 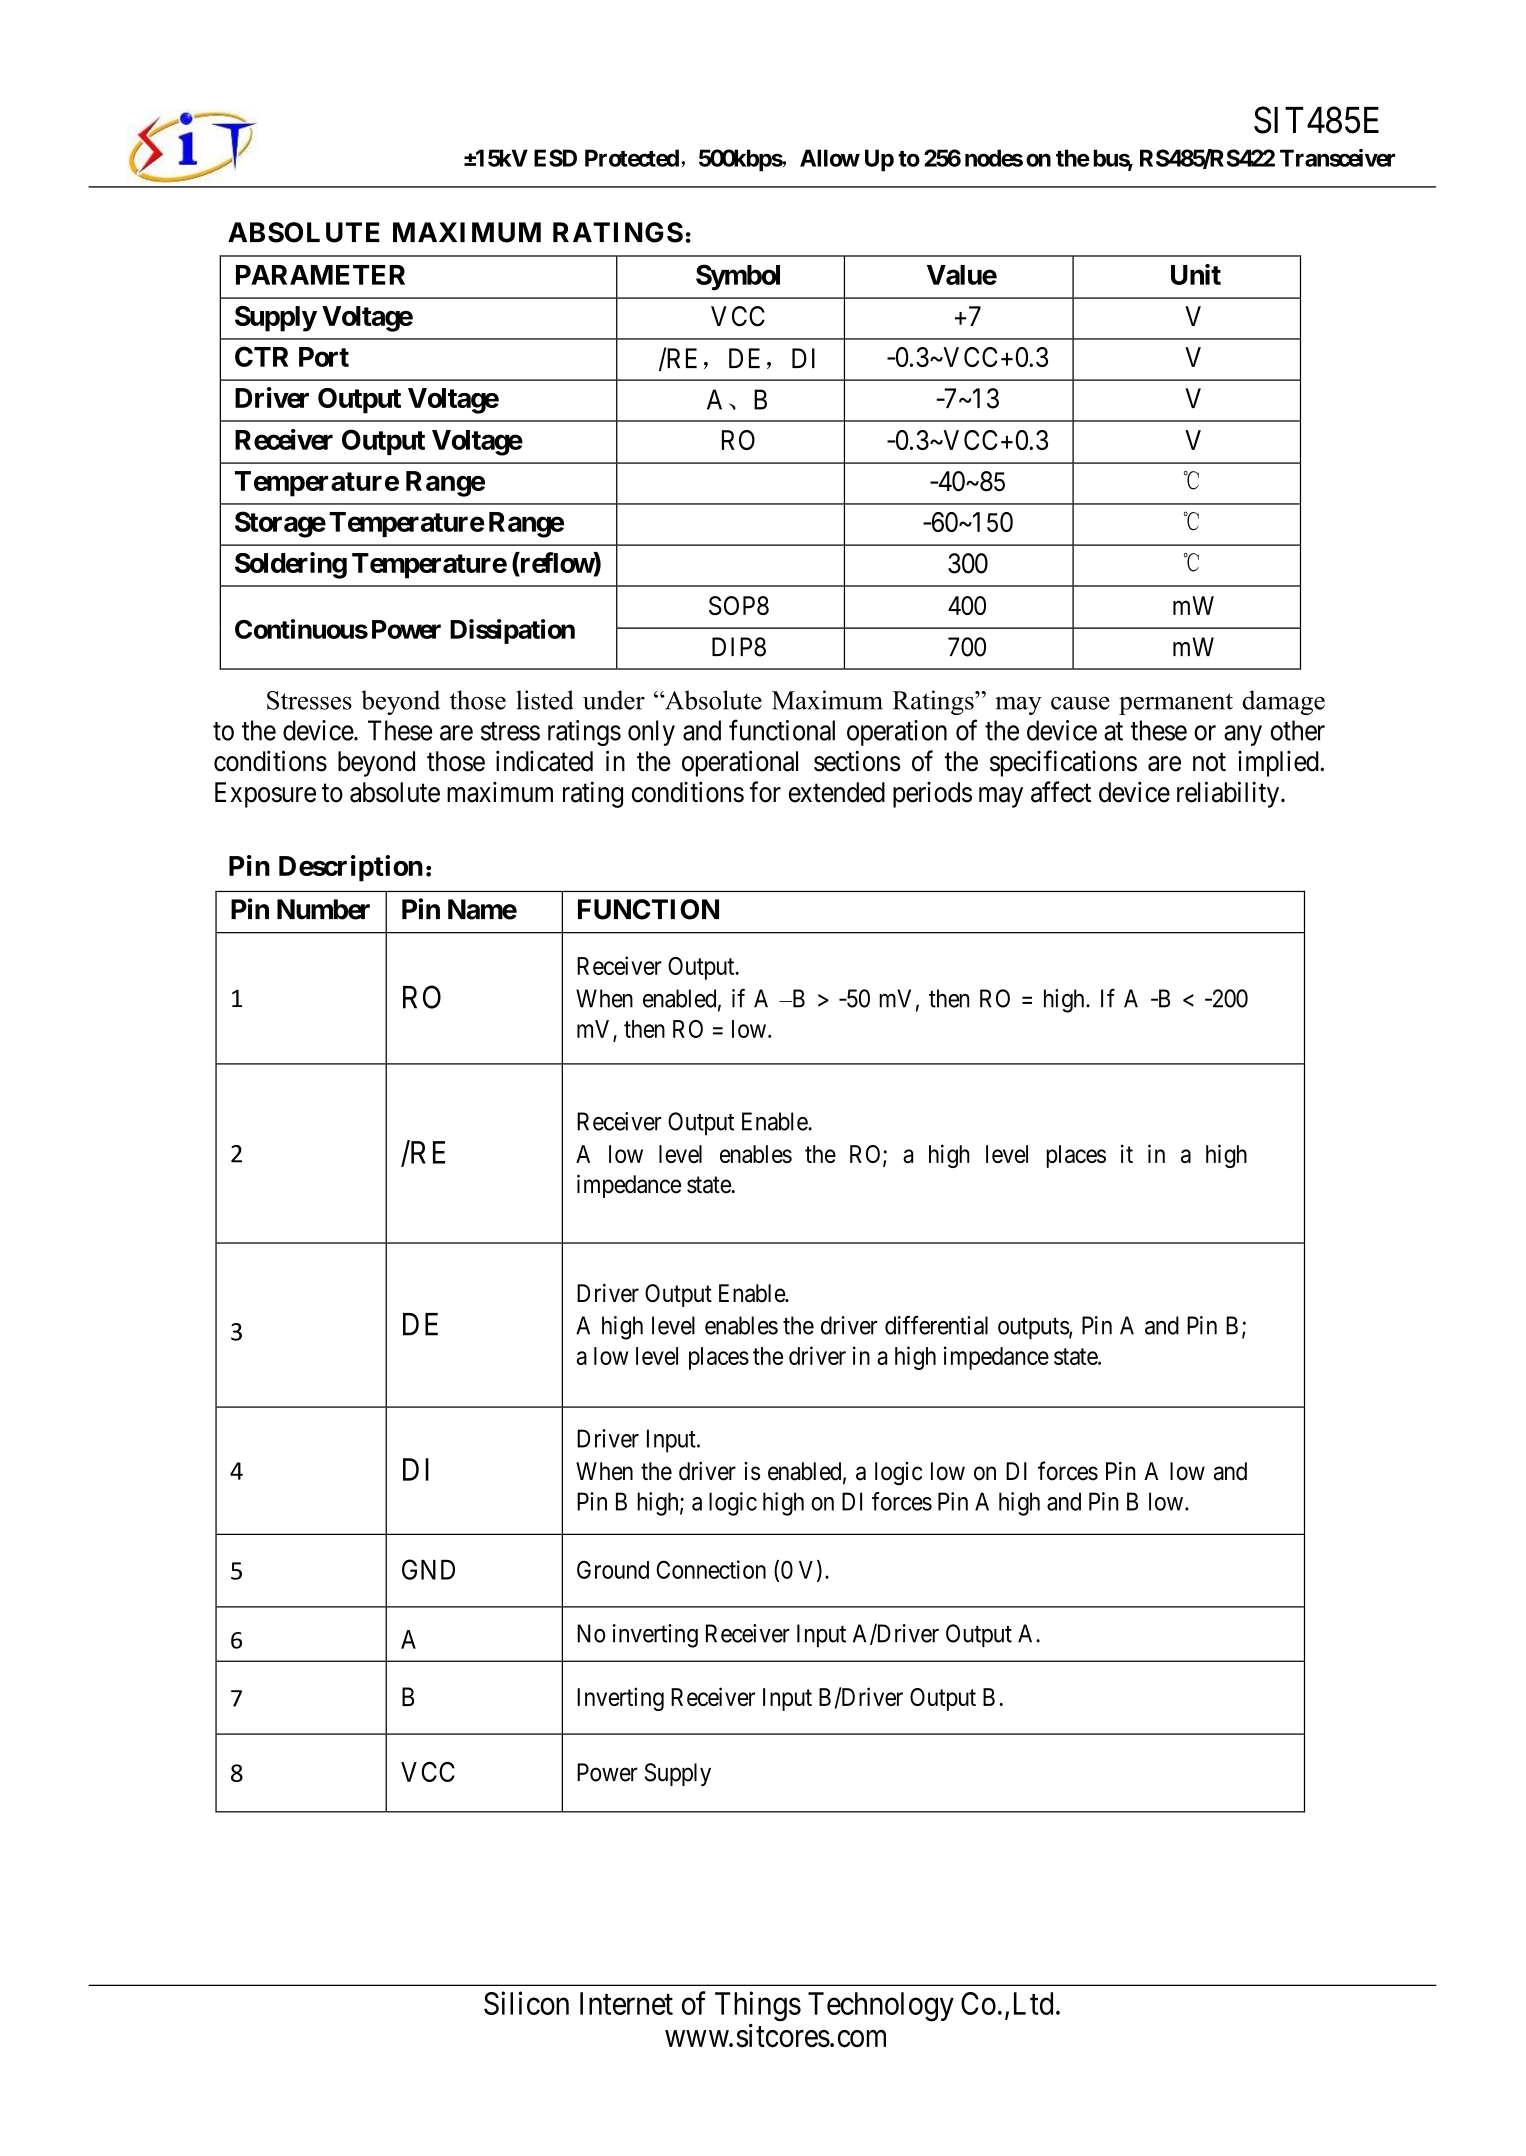 What do you see at coordinates (936, 1325) in the screenshot?
I see `differential` at bounding box center [936, 1325].
